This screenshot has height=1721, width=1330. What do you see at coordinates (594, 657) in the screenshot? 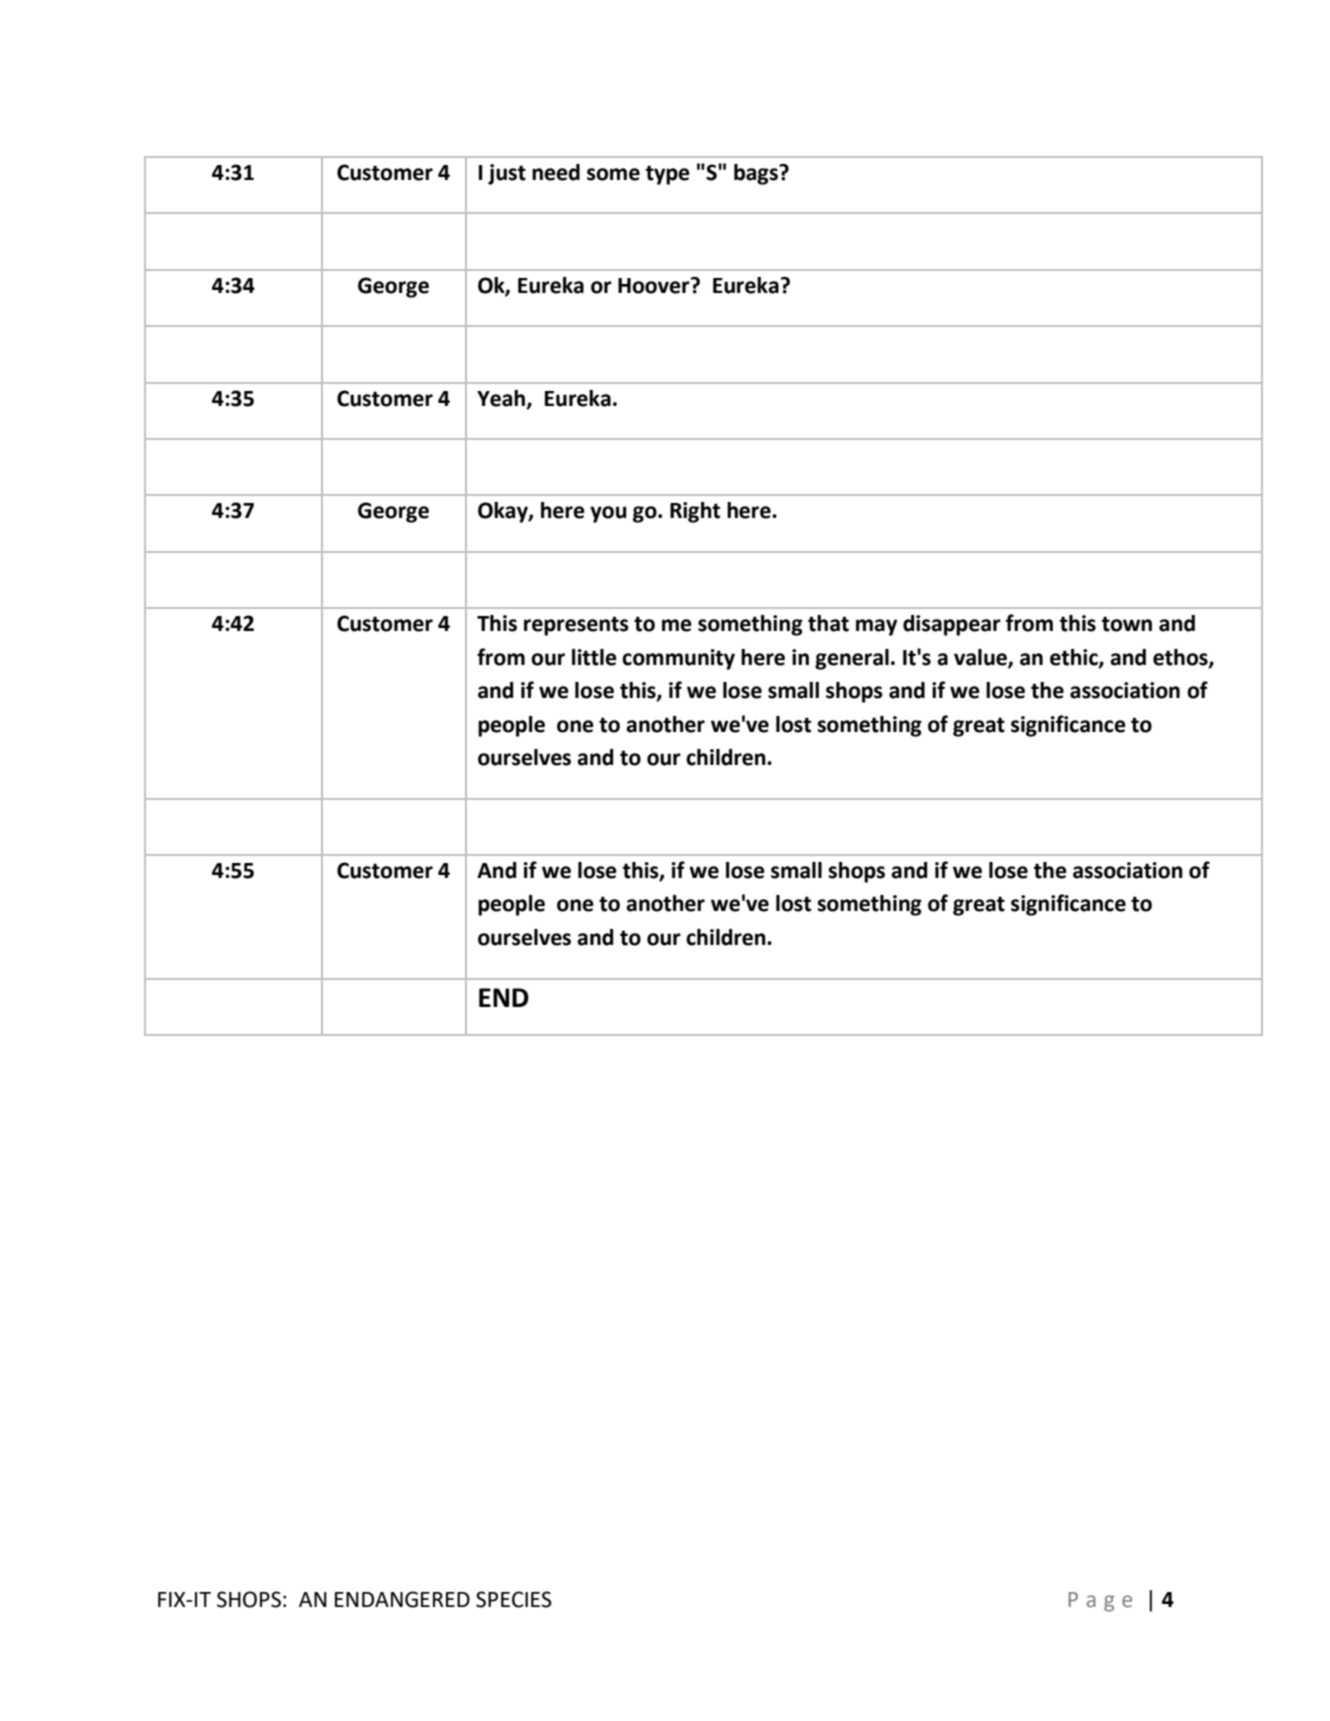
I see `little` at bounding box center [594, 657].
